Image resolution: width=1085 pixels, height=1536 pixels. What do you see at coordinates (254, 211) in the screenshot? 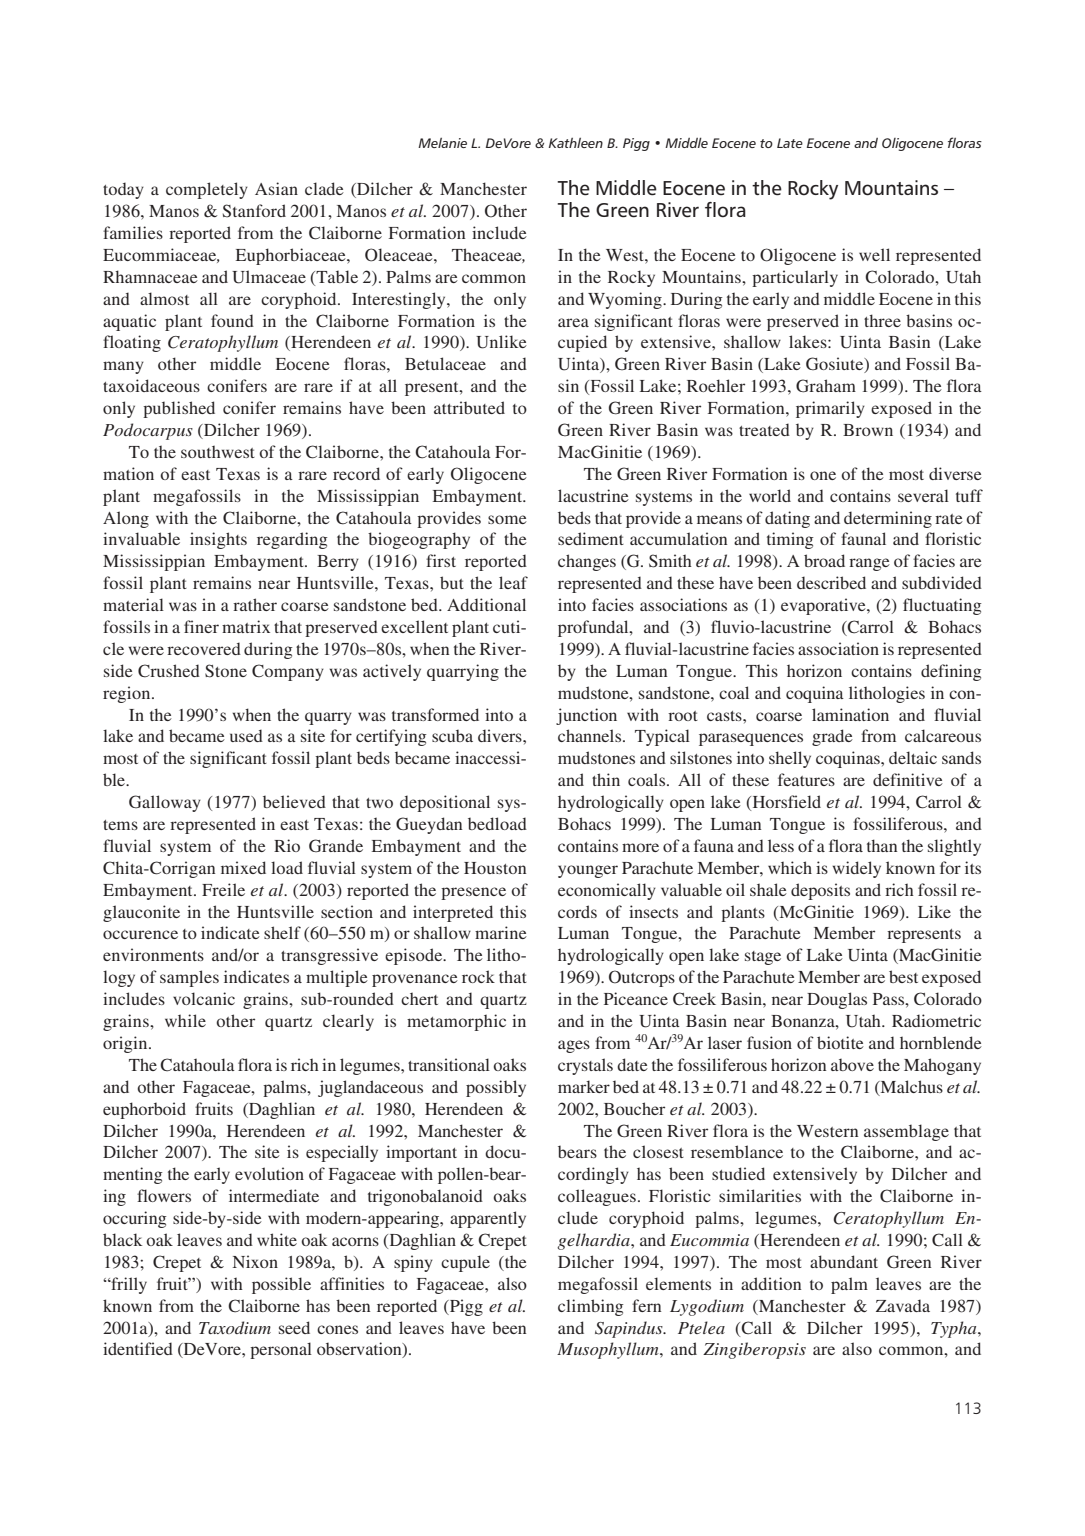
I see `Stanford` at bounding box center [254, 211].
